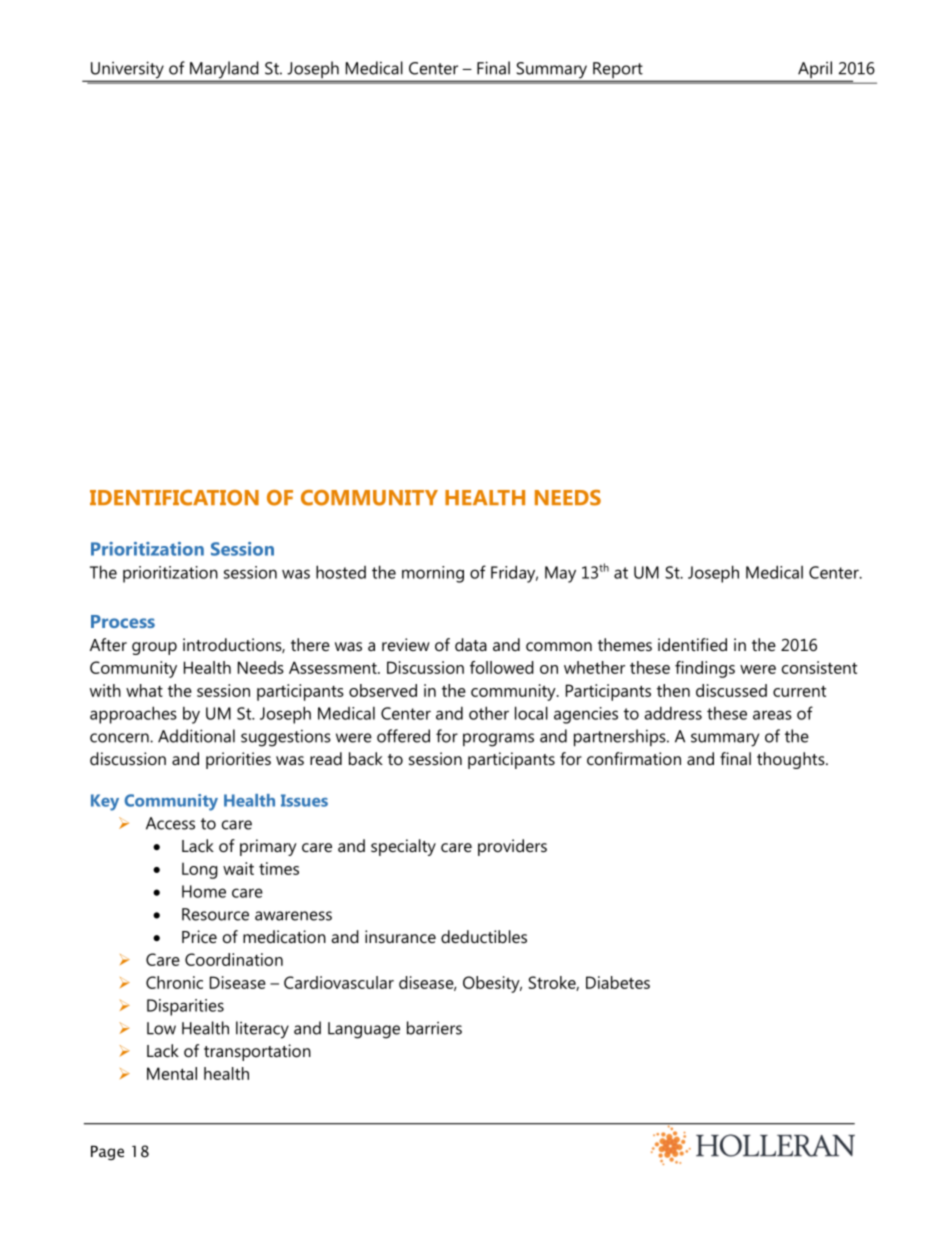 This screenshot has width=952, height=1233. I want to click on data, so click(471, 644).
